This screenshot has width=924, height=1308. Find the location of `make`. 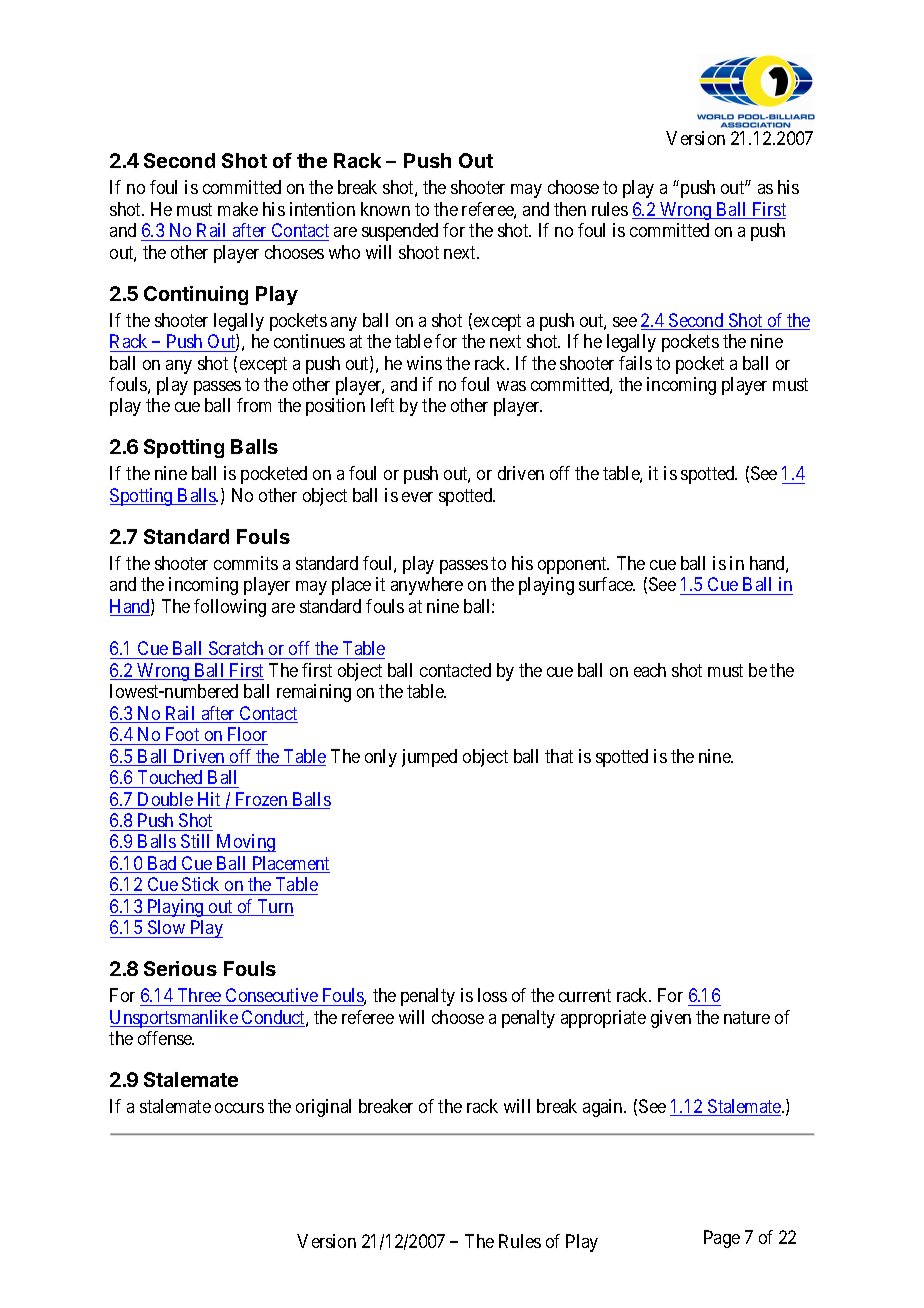

make is located at coordinates (238, 209).
